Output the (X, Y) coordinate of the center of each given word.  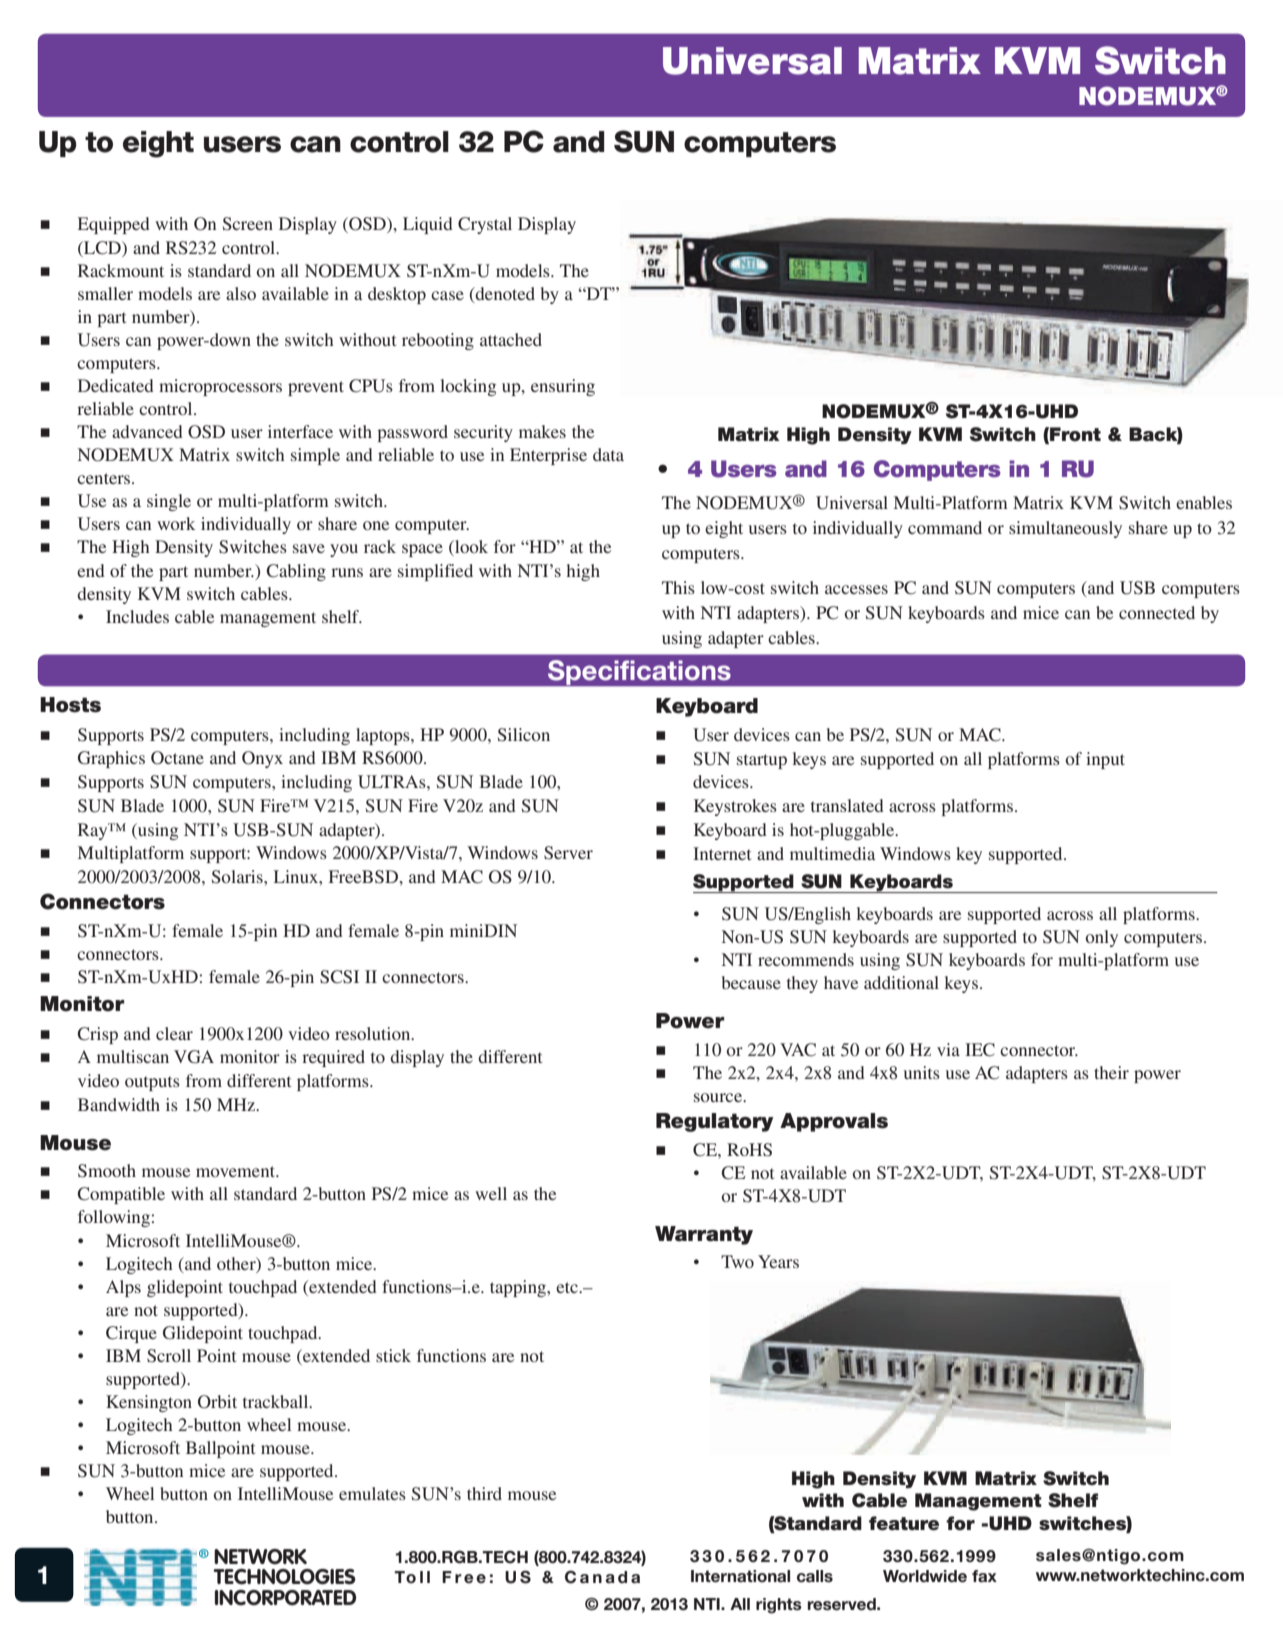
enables (1204, 502)
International (740, 1576)
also (241, 293)
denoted (504, 293)
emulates (372, 1493)
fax (984, 1576)
